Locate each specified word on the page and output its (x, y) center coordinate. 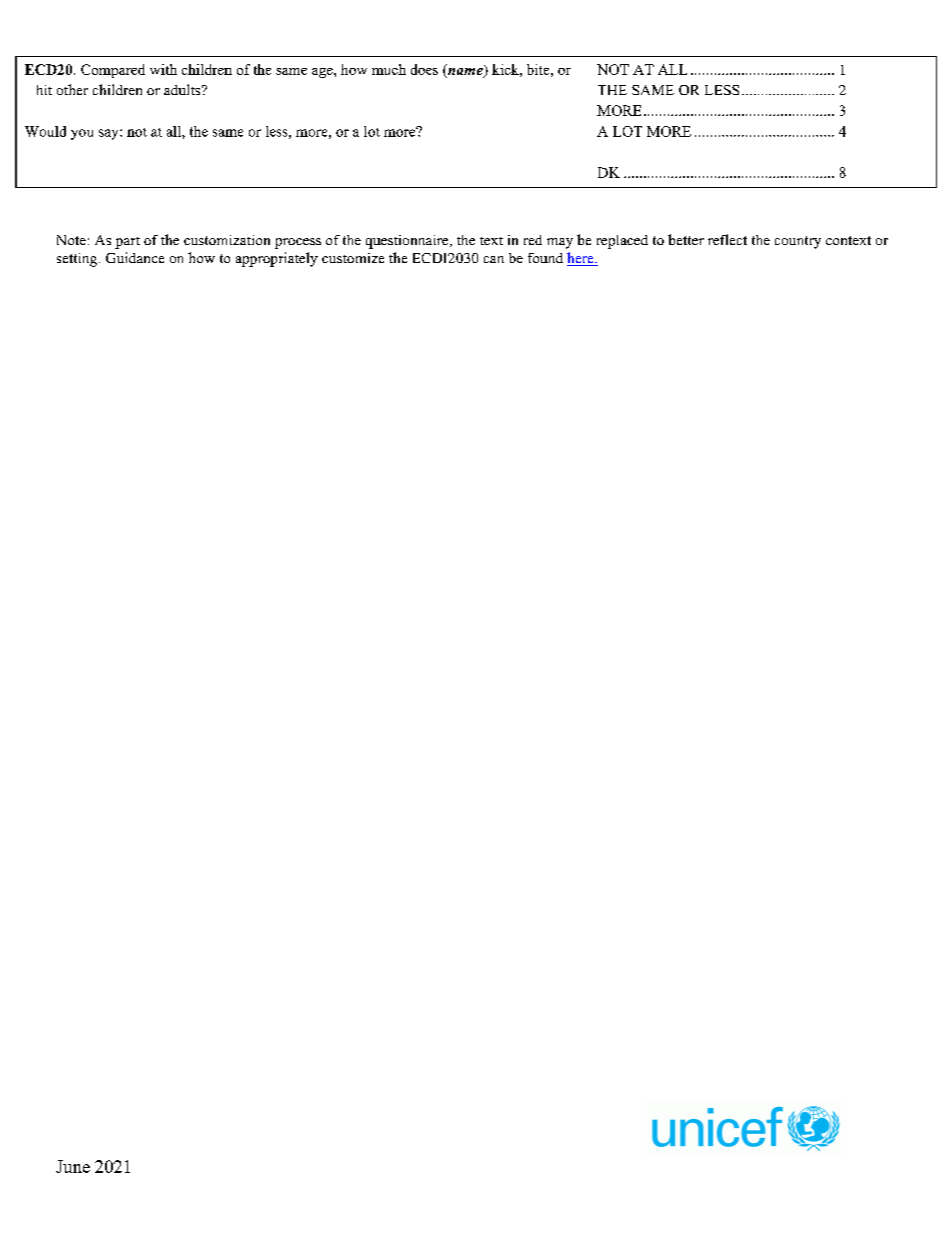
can (494, 259)
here (581, 259)
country (798, 242)
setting (78, 260)
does (424, 69)
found (545, 258)
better (686, 239)
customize (353, 258)
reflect (727, 239)
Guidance (135, 257)
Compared (113, 71)
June (73, 1166)
